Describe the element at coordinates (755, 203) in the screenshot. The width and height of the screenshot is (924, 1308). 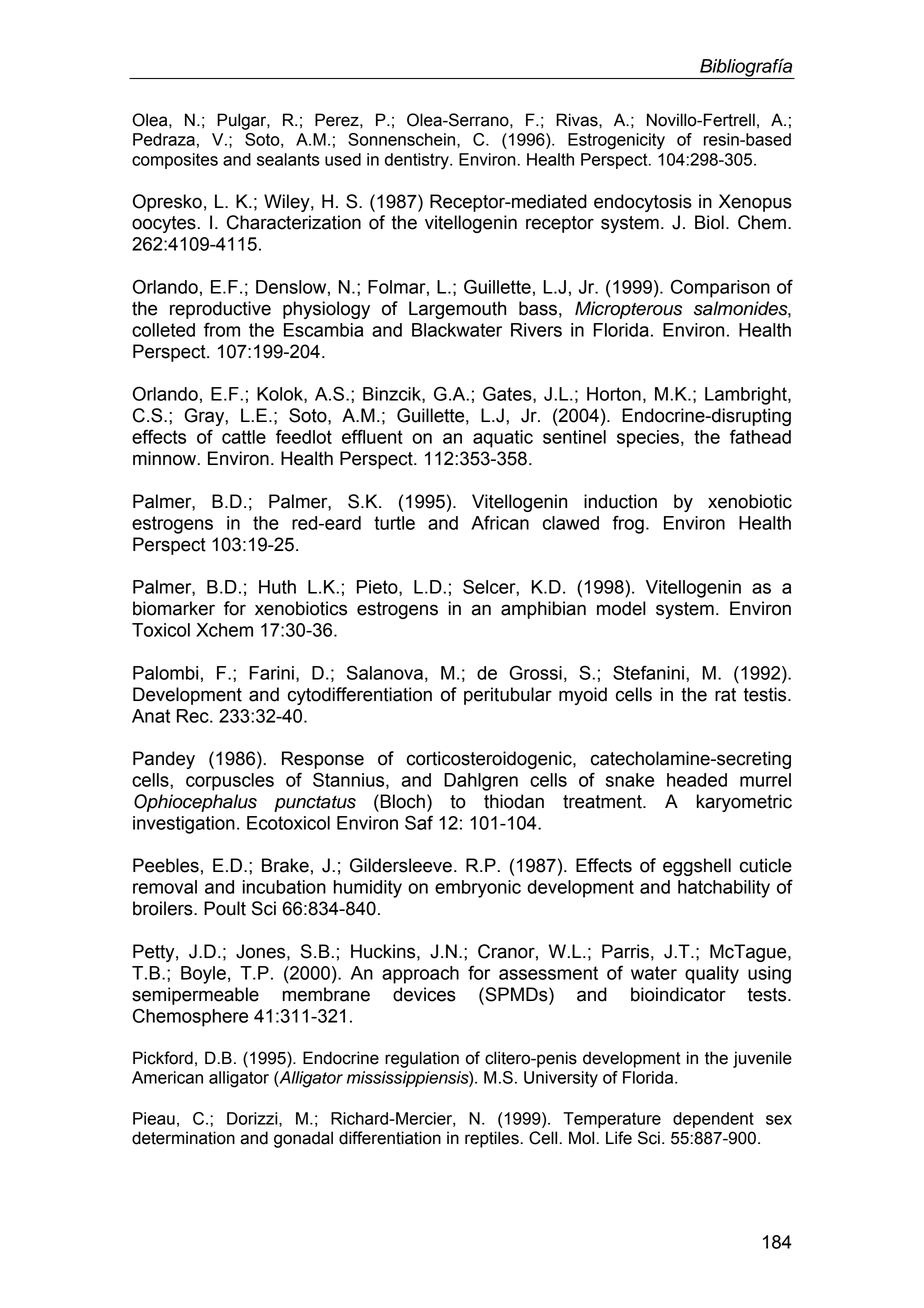
I see `Xenopus` at that location.
